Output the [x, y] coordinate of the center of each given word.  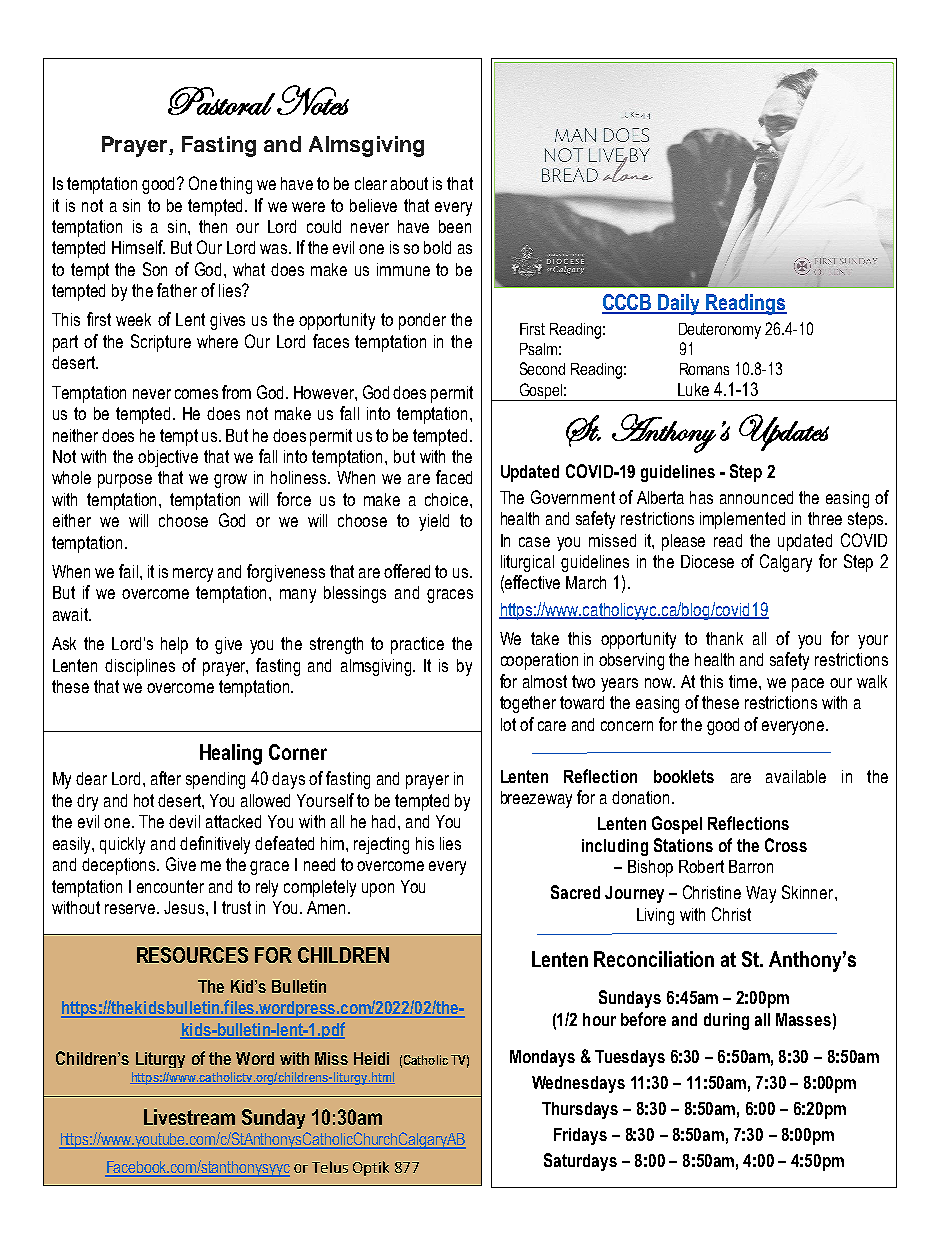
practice [417, 645]
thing [236, 185]
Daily [680, 304]
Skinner [809, 892]
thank [724, 638]
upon [378, 890]
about [409, 183]
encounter [170, 886]
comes [196, 394]
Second [542, 368]
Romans [704, 369]
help [174, 645]
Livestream [189, 1117]
